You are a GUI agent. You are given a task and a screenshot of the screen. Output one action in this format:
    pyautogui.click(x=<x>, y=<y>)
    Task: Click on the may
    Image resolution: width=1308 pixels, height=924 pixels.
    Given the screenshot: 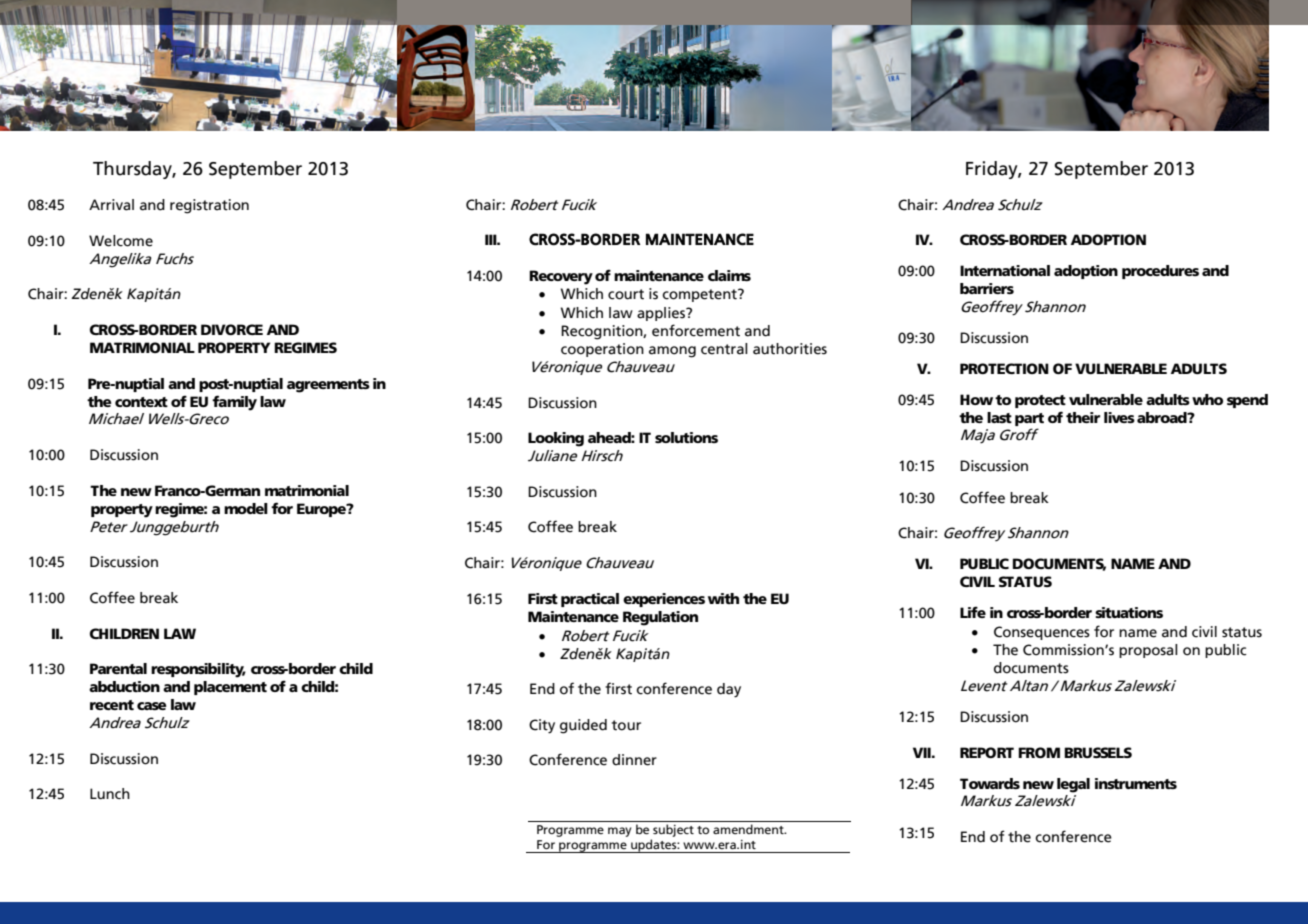 What is the action you would take?
    pyautogui.click(x=619, y=832)
